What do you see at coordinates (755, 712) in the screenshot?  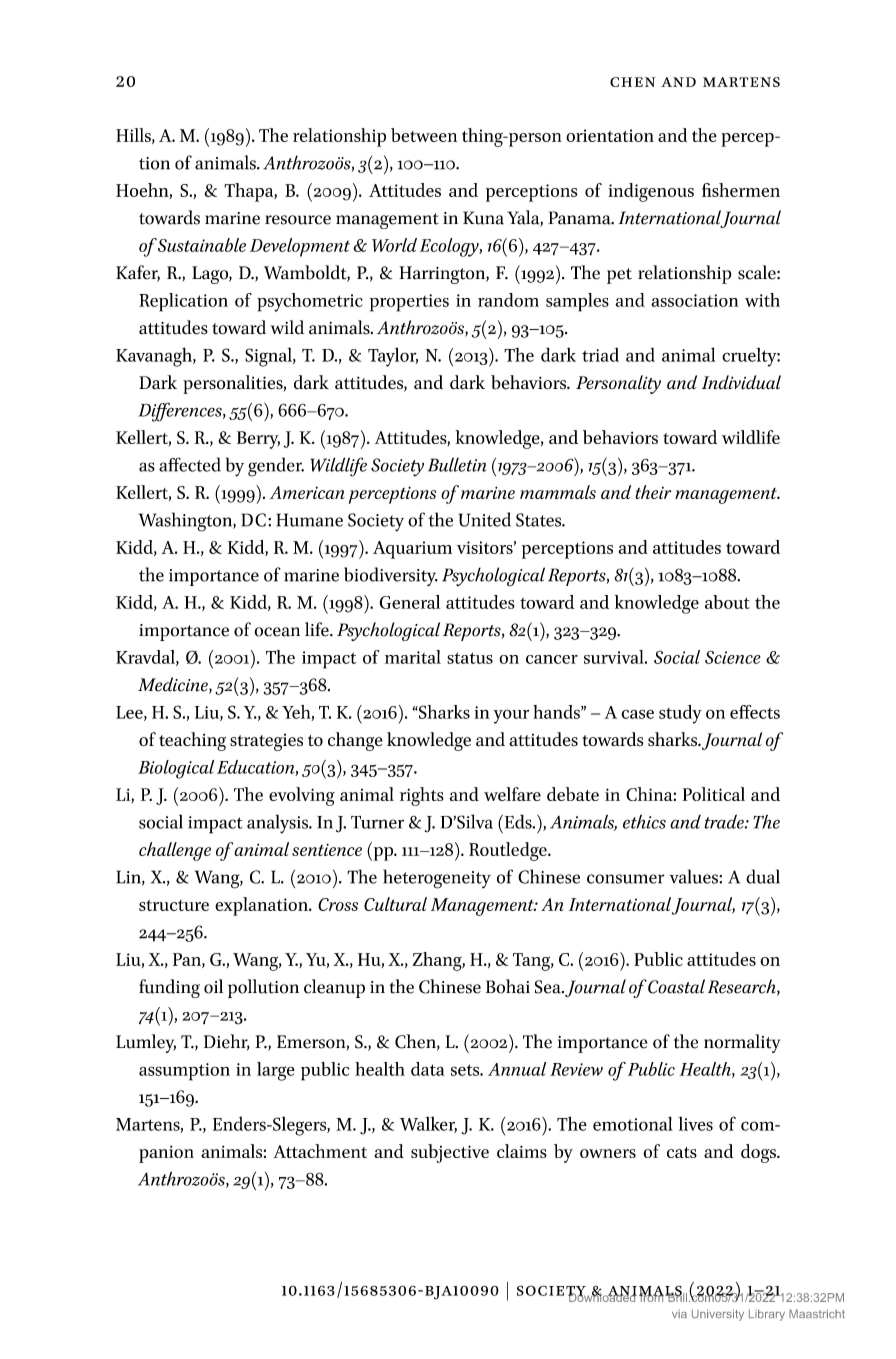 I see `effects` at bounding box center [755, 712].
